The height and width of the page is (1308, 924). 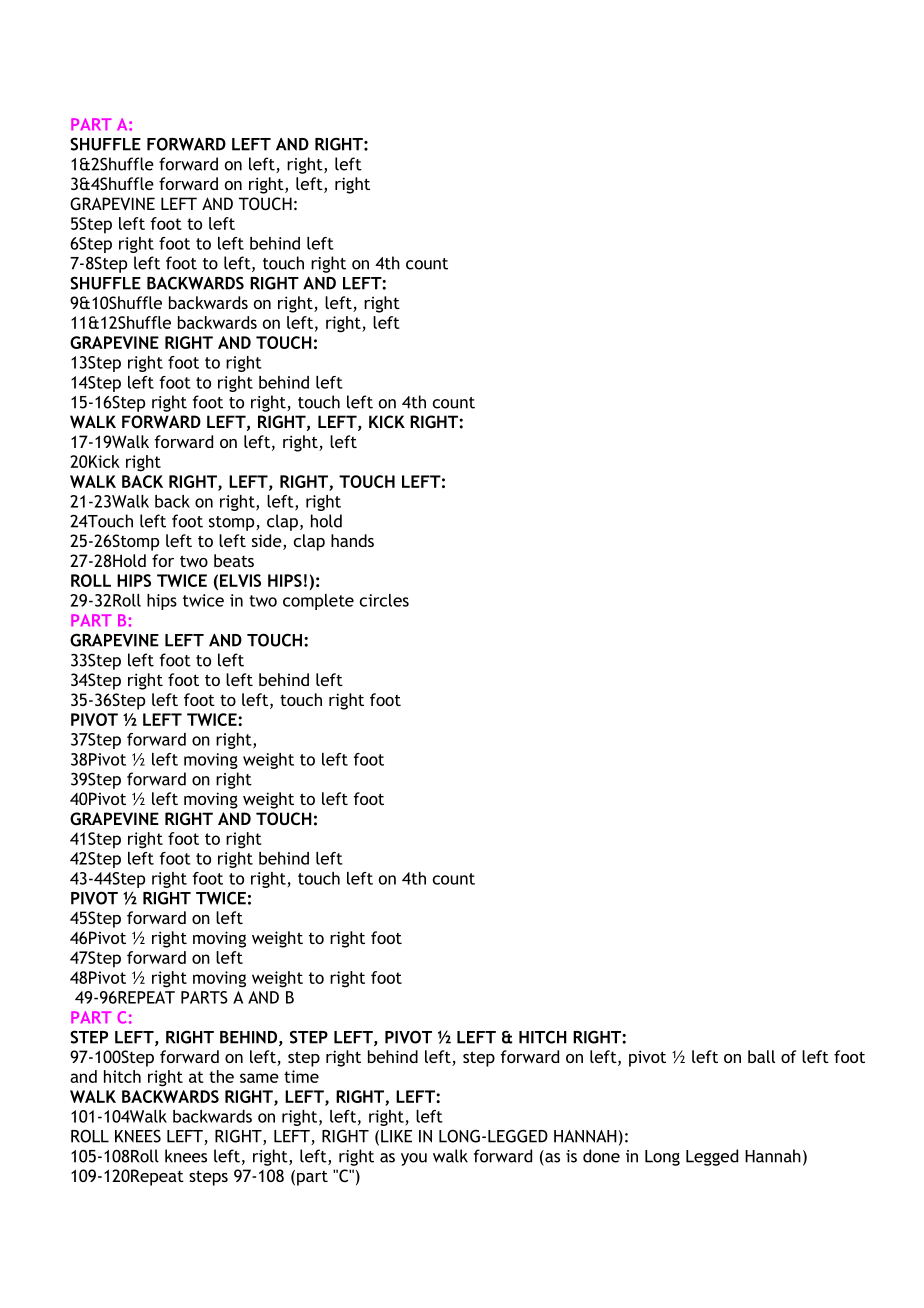 What do you see at coordinates (268, 542) in the page?
I see `side` at bounding box center [268, 542].
